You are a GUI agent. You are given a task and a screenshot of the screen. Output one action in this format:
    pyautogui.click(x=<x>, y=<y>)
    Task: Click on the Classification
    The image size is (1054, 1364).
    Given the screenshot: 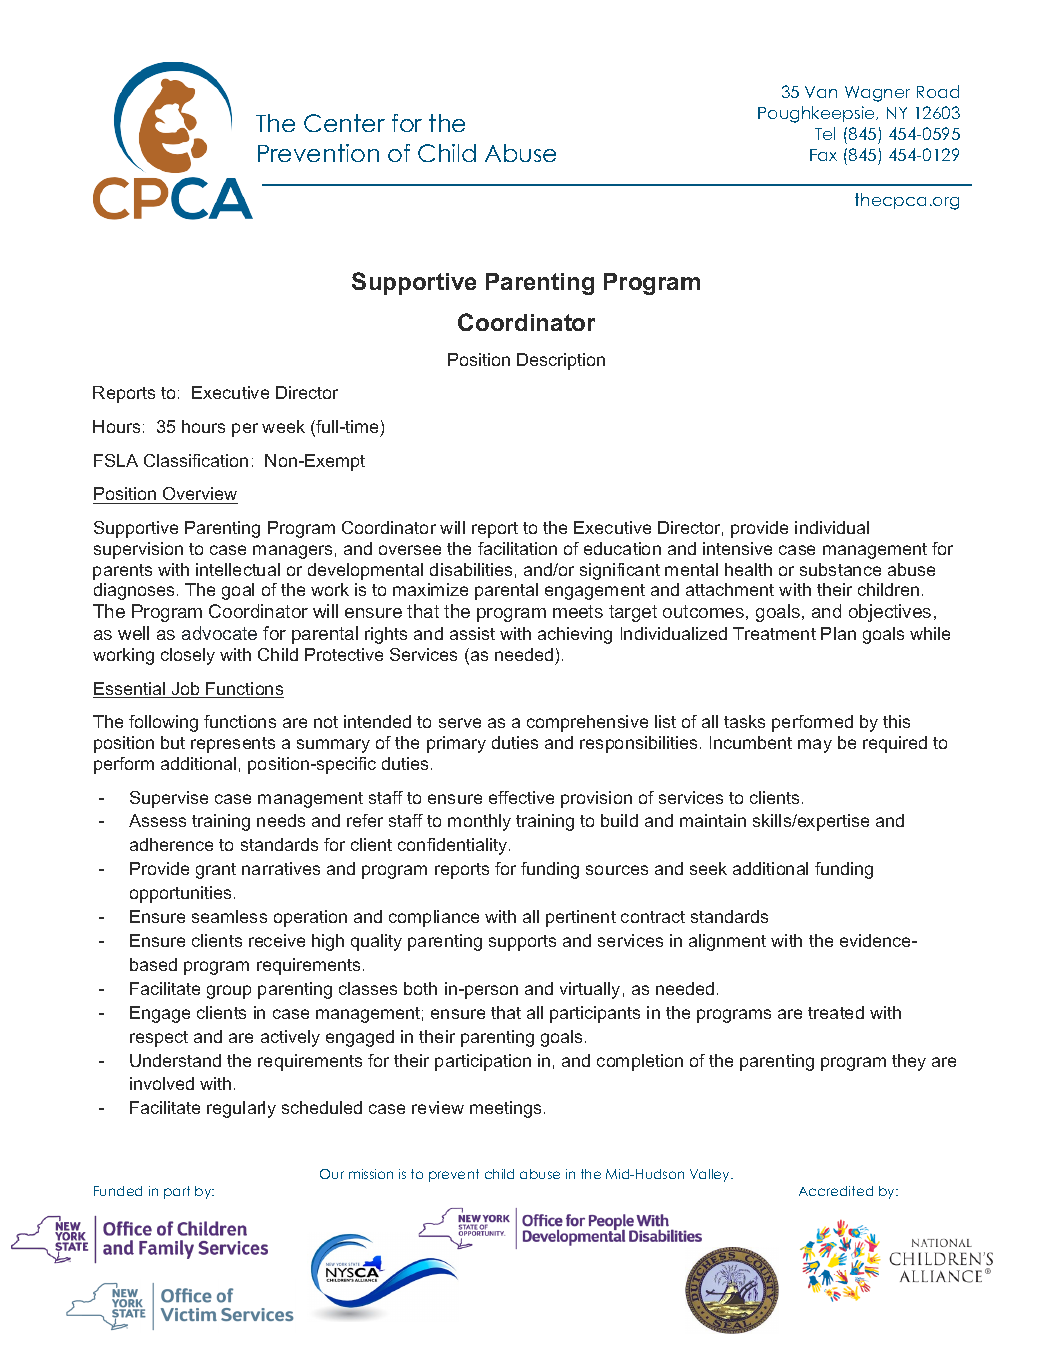 What is the action you would take?
    pyautogui.click(x=196, y=460)
